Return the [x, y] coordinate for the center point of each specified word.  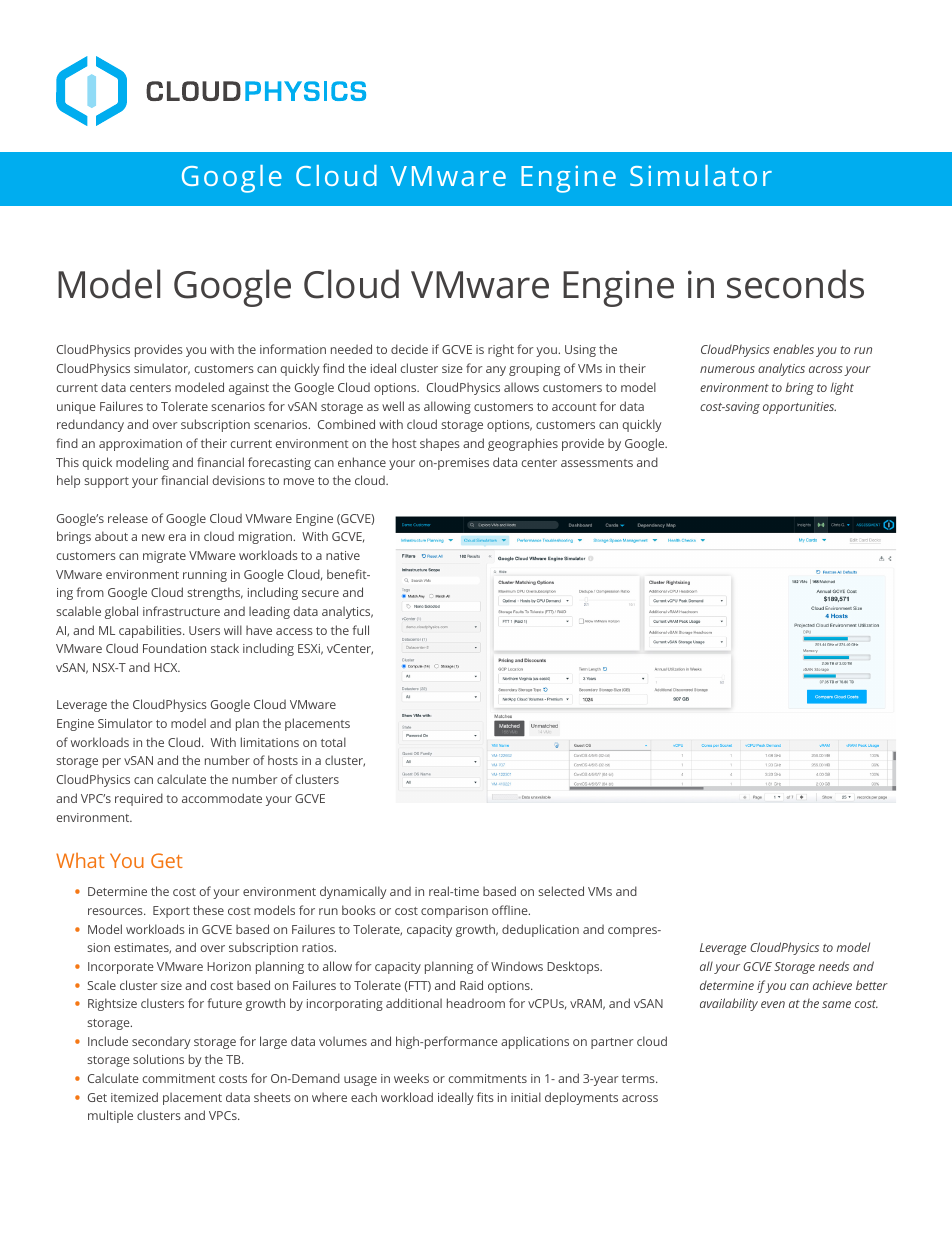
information [293, 349]
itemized [134, 1097]
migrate [164, 557]
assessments [597, 463]
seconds [795, 284]
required [139, 799]
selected [561, 891]
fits [485, 1097]
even [773, 1004]
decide [409, 349]
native [343, 555]
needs [833, 966]
